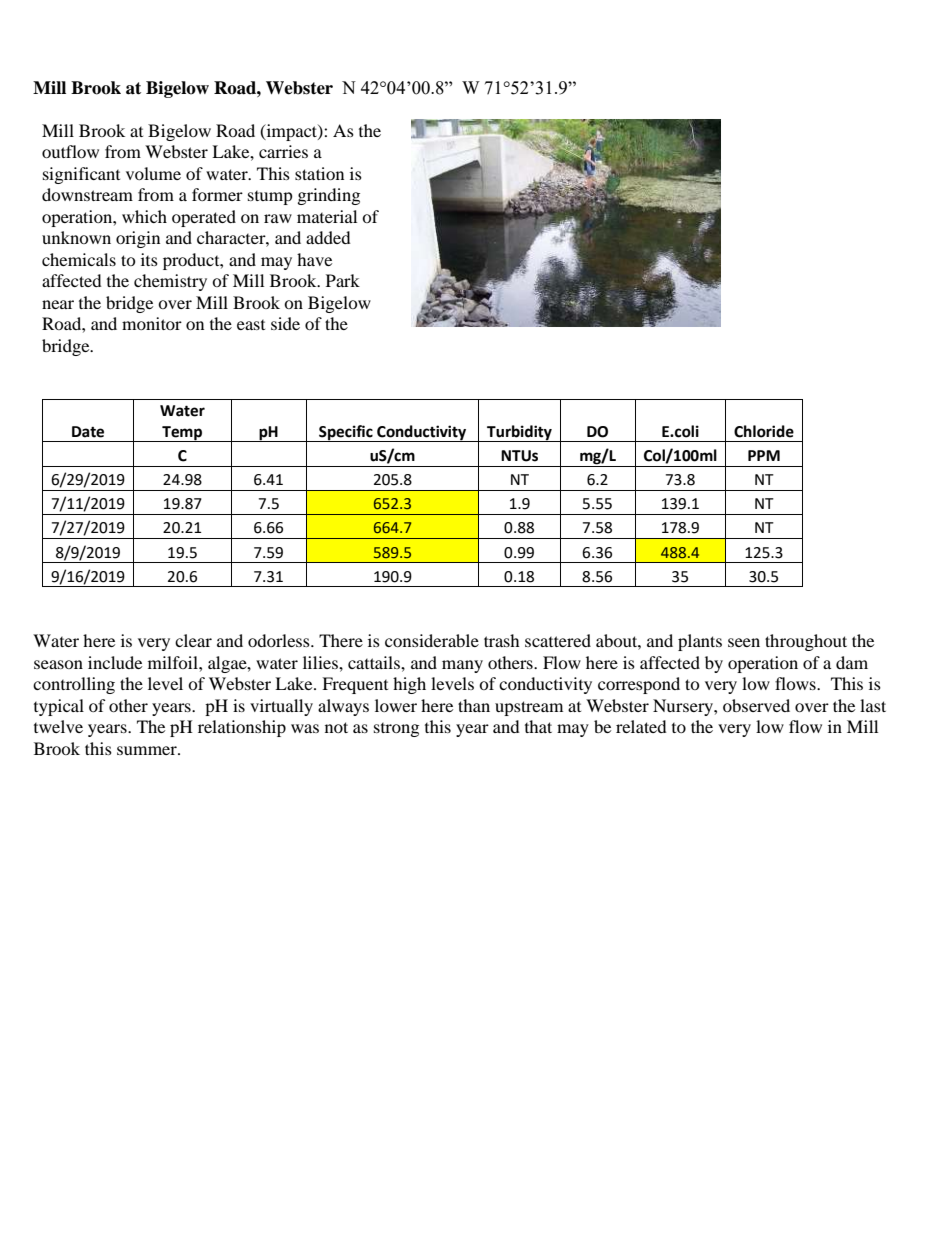  What do you see at coordinates (319, 173) in the page?
I see `station` at bounding box center [319, 173].
